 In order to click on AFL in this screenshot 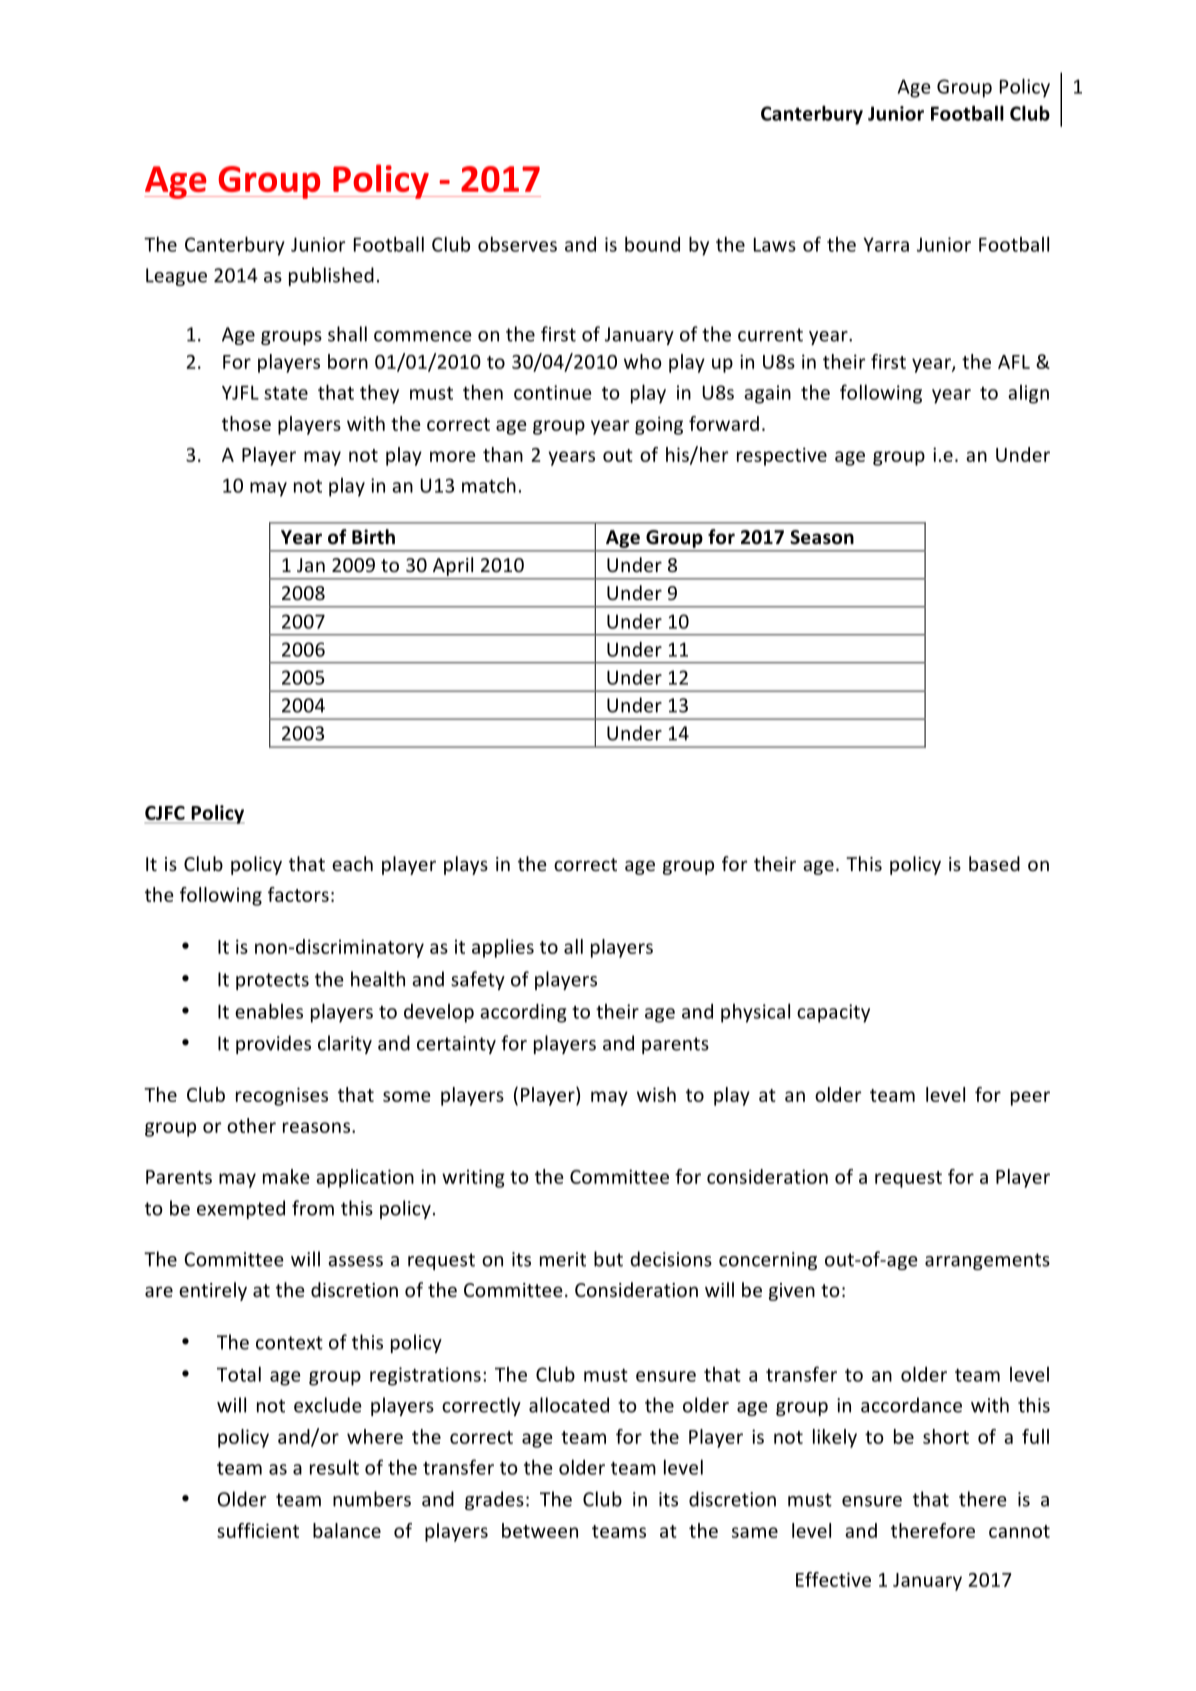, I will do `click(1014, 362)`.
